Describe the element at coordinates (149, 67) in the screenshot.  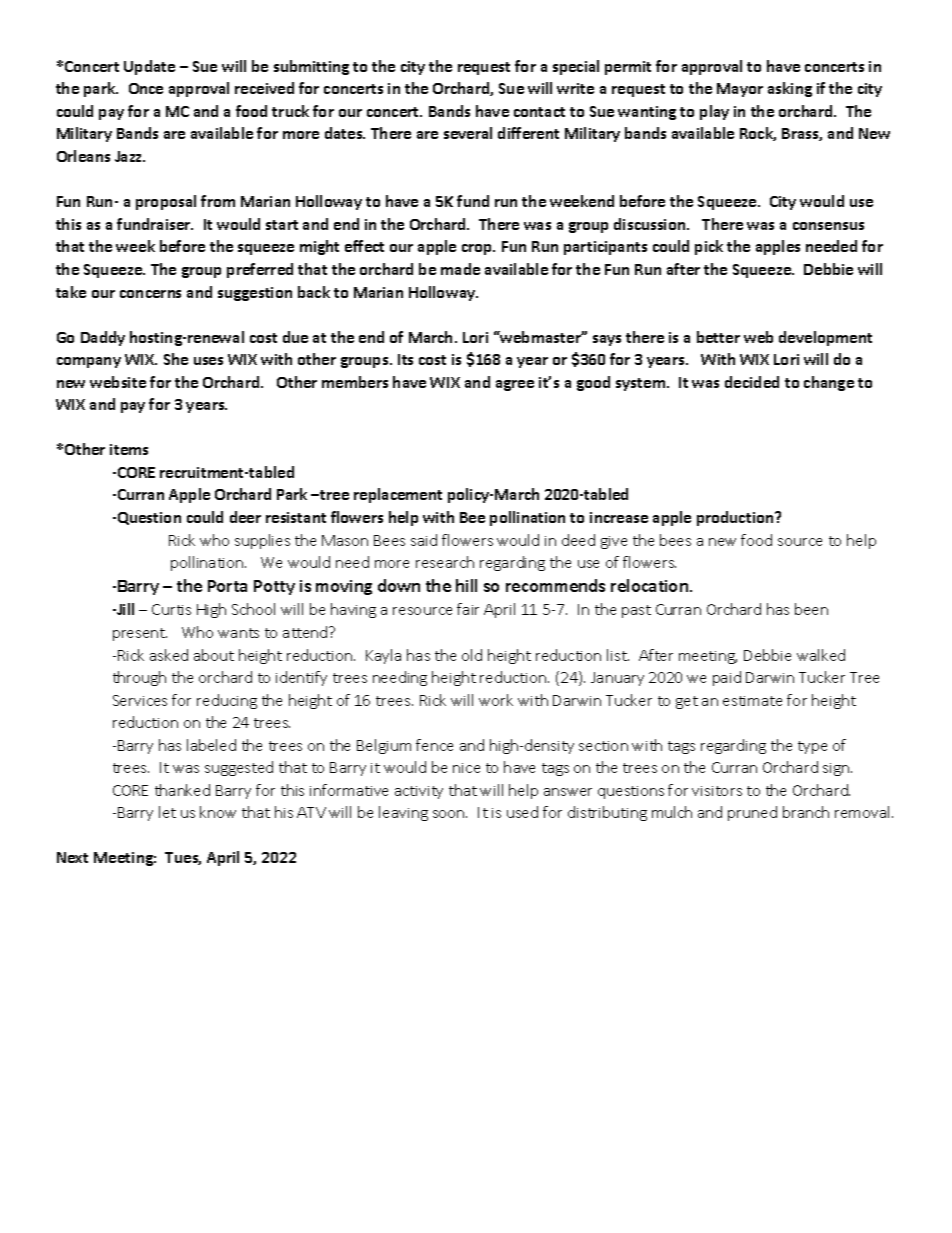
I see `Update` at that location.
